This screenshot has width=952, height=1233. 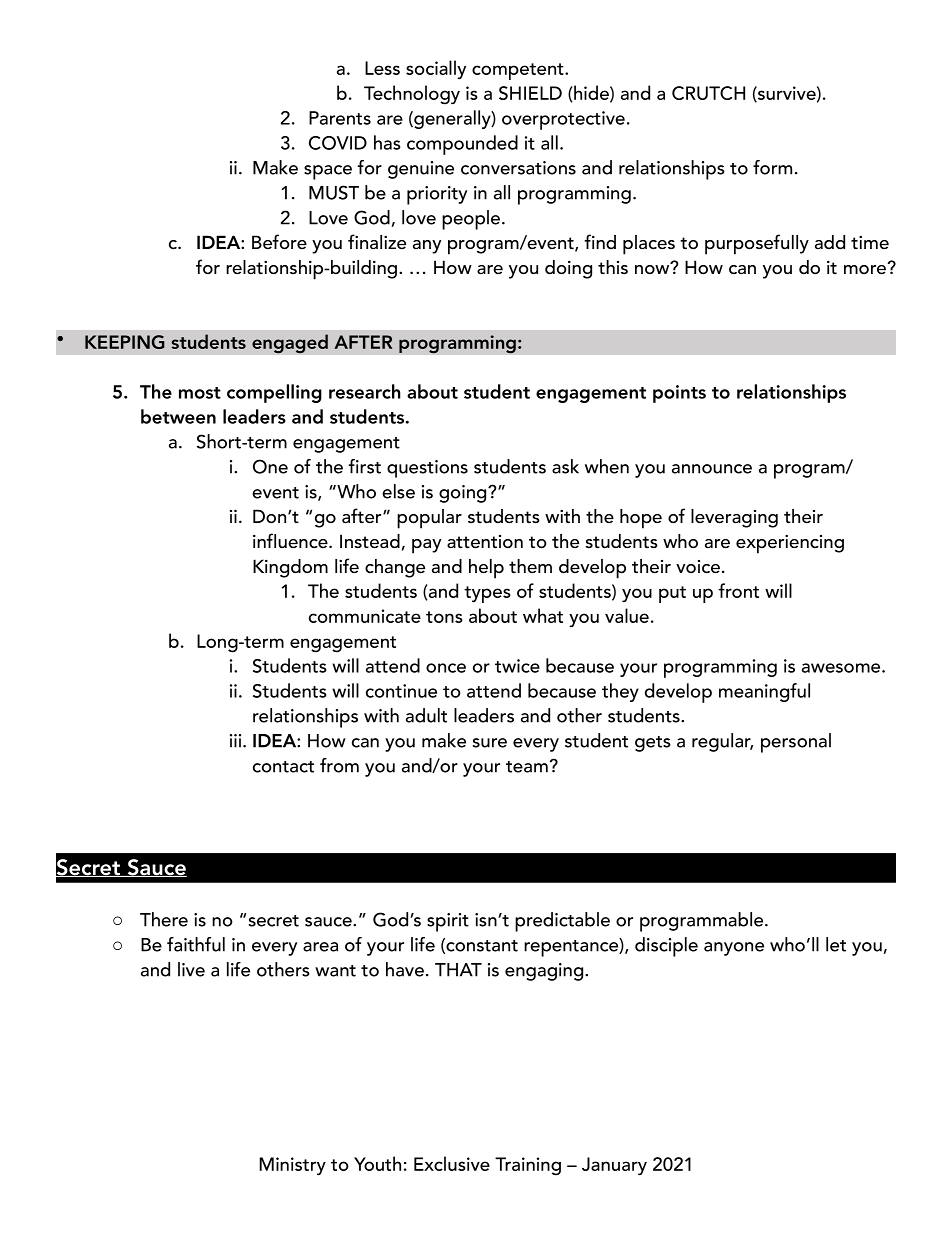 What do you see at coordinates (738, 590) in the screenshot?
I see `front` at bounding box center [738, 590].
